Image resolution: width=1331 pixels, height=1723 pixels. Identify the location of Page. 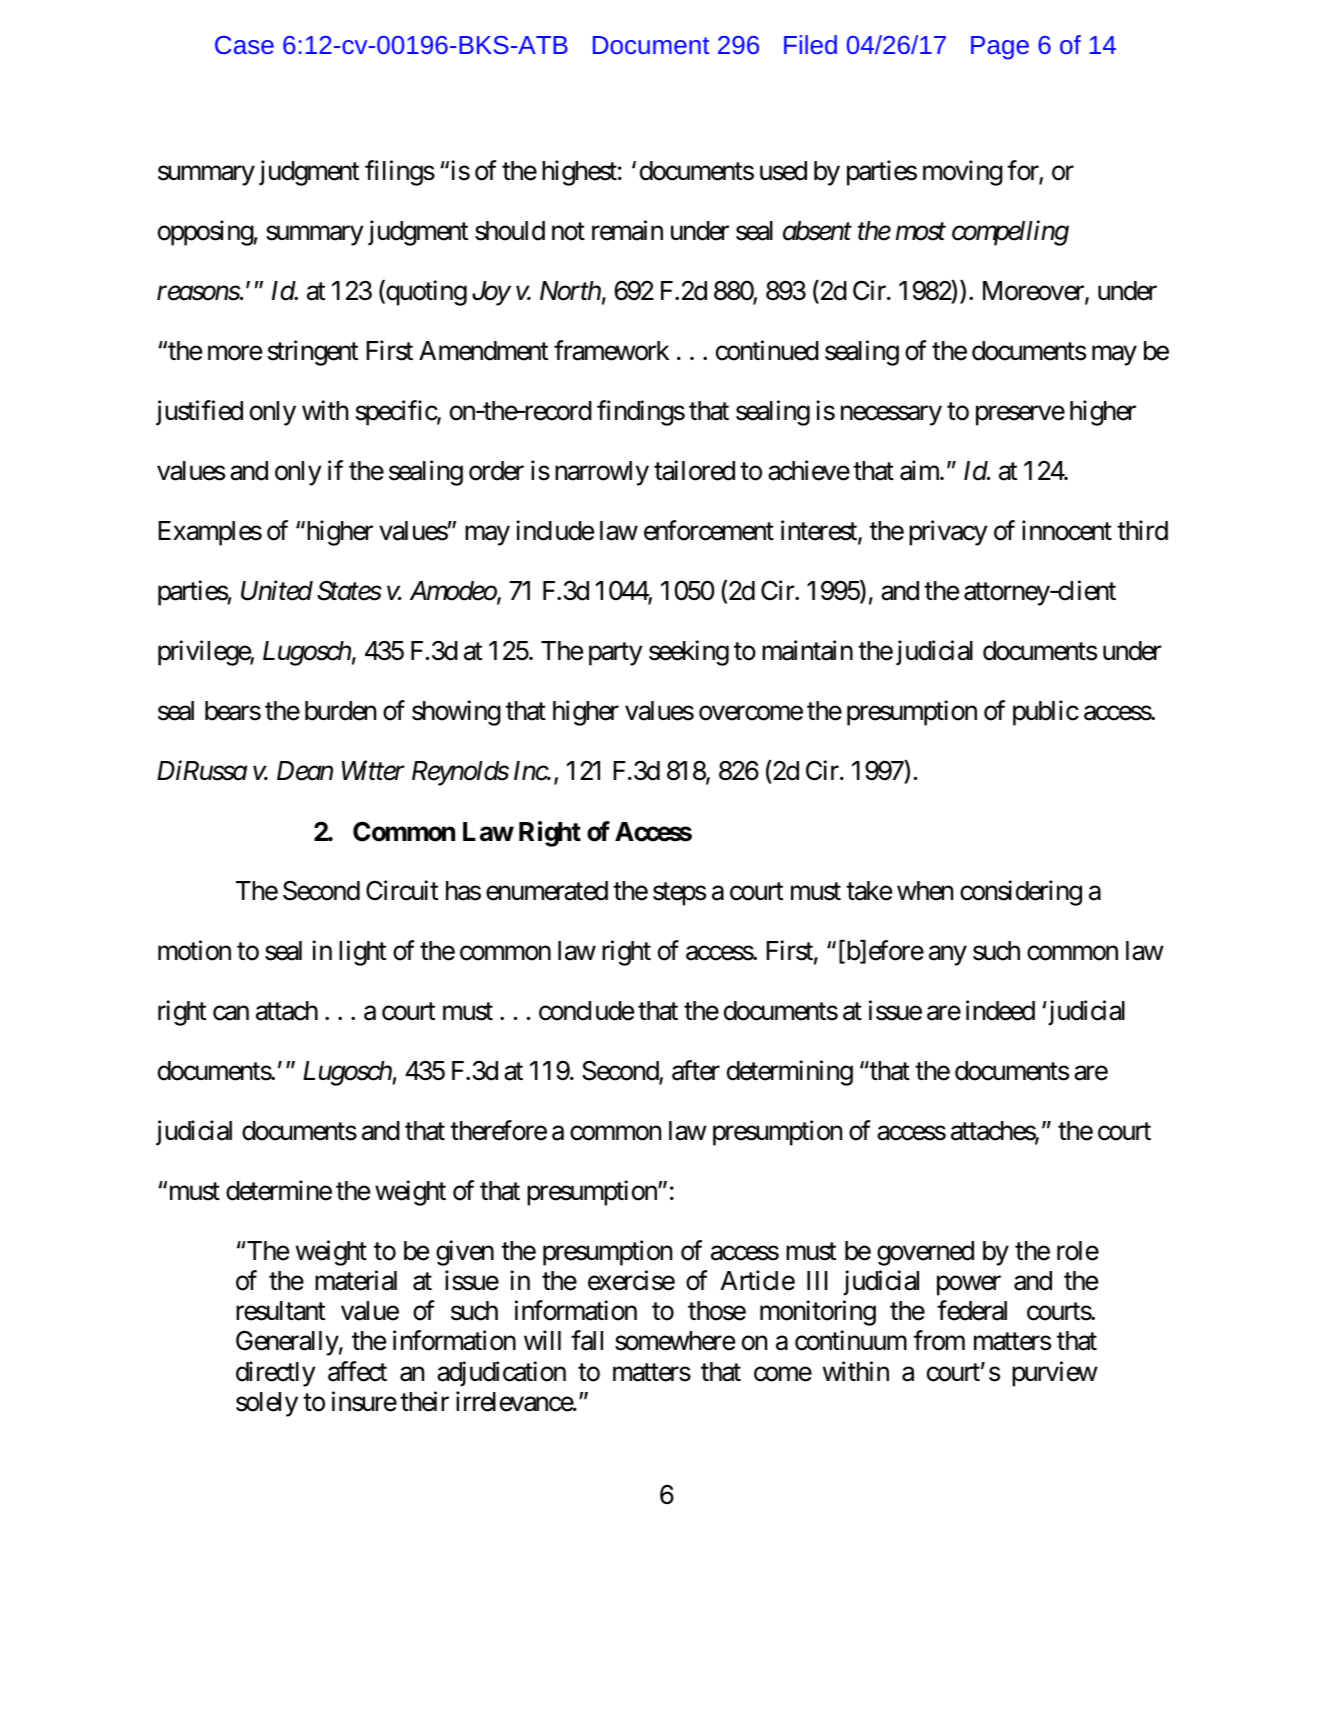
(1000, 48).
